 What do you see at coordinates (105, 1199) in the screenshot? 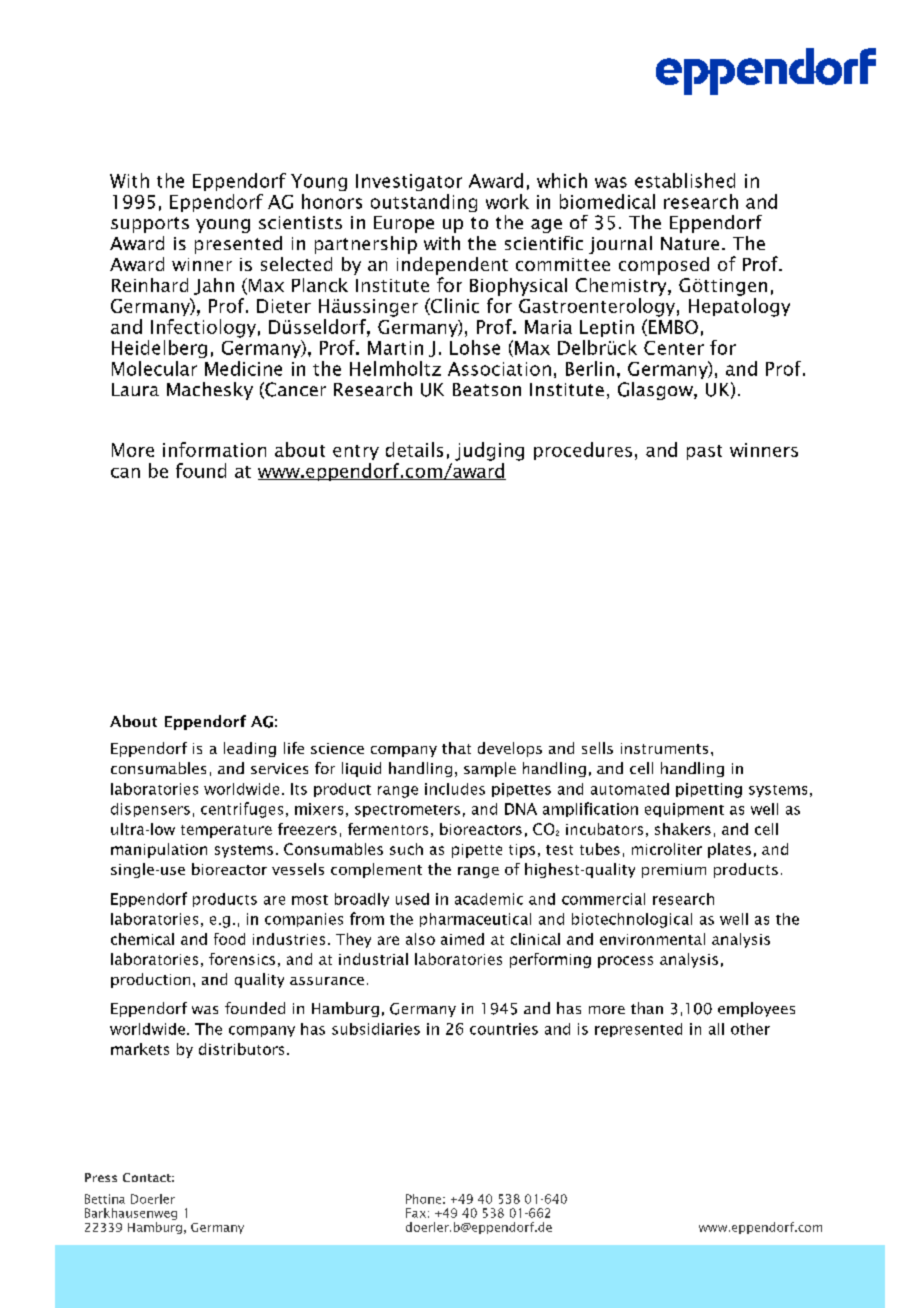
I see `Bettina` at bounding box center [105, 1199].
